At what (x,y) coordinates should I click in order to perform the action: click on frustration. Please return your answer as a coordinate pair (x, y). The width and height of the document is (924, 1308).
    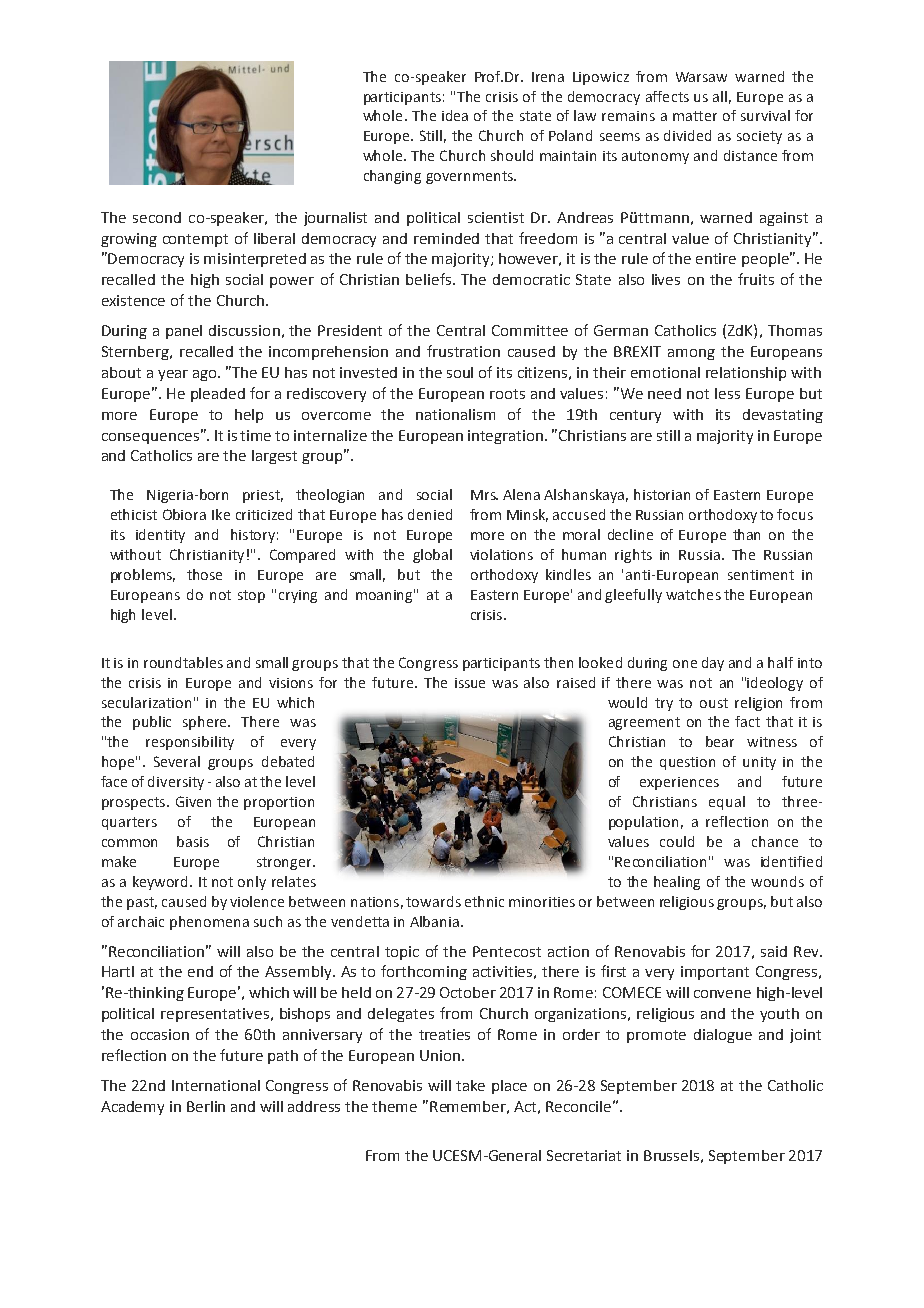
    Looking at the image, I should click on (463, 351).
